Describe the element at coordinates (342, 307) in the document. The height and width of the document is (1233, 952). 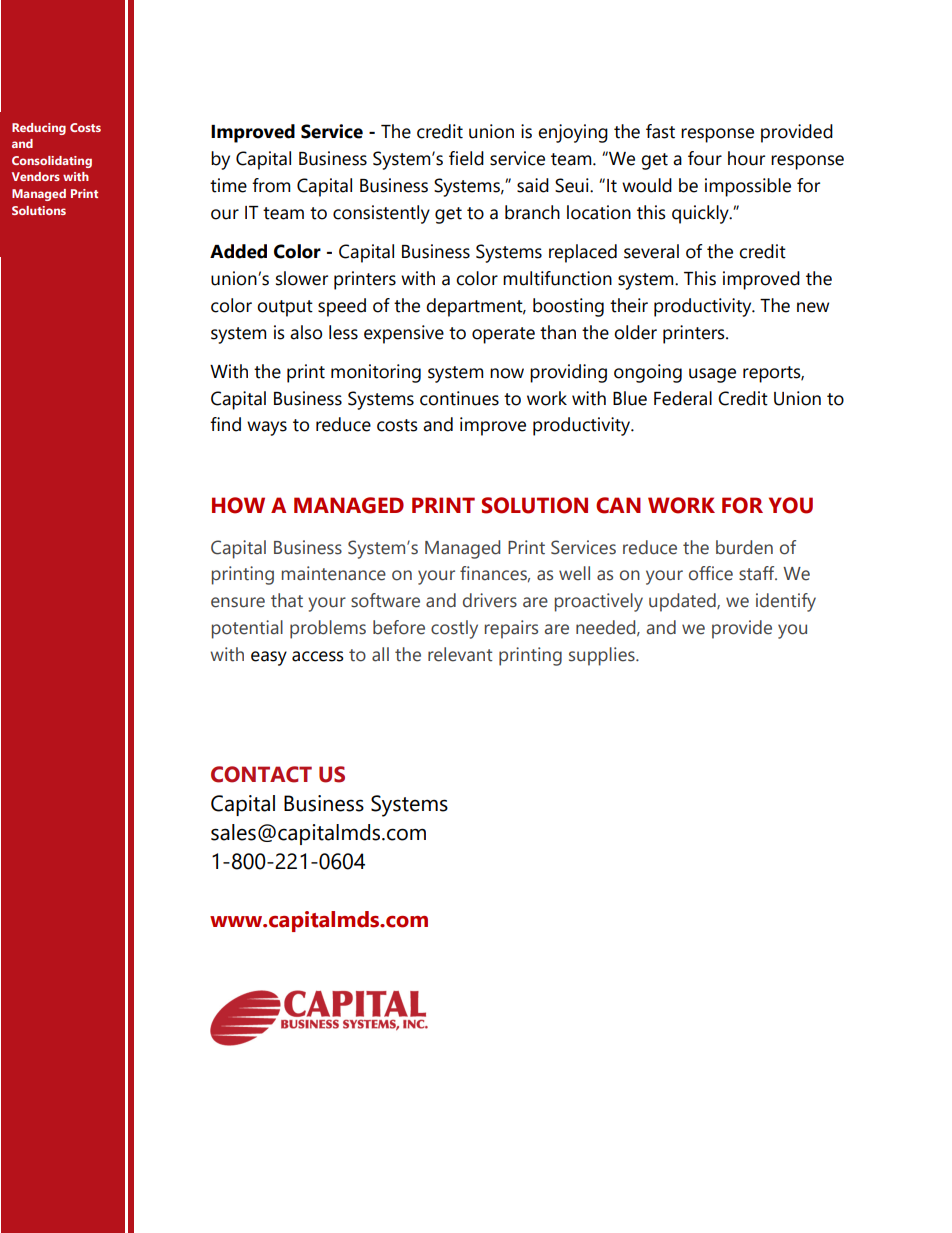
I see `speed` at that location.
